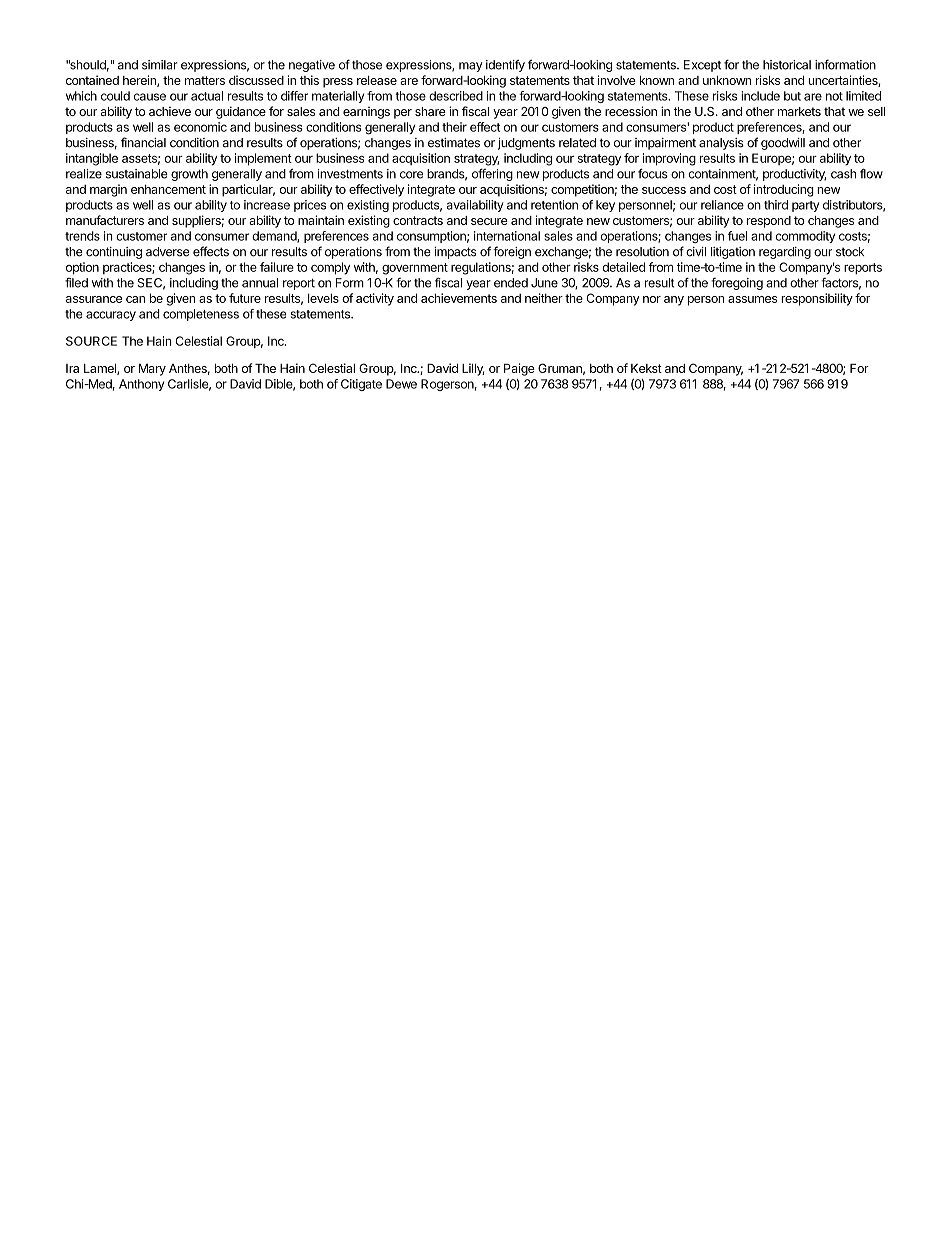 The height and width of the screenshot is (1233, 952). Describe the element at coordinates (473, 369) in the screenshot. I see `Lilly` at that location.
